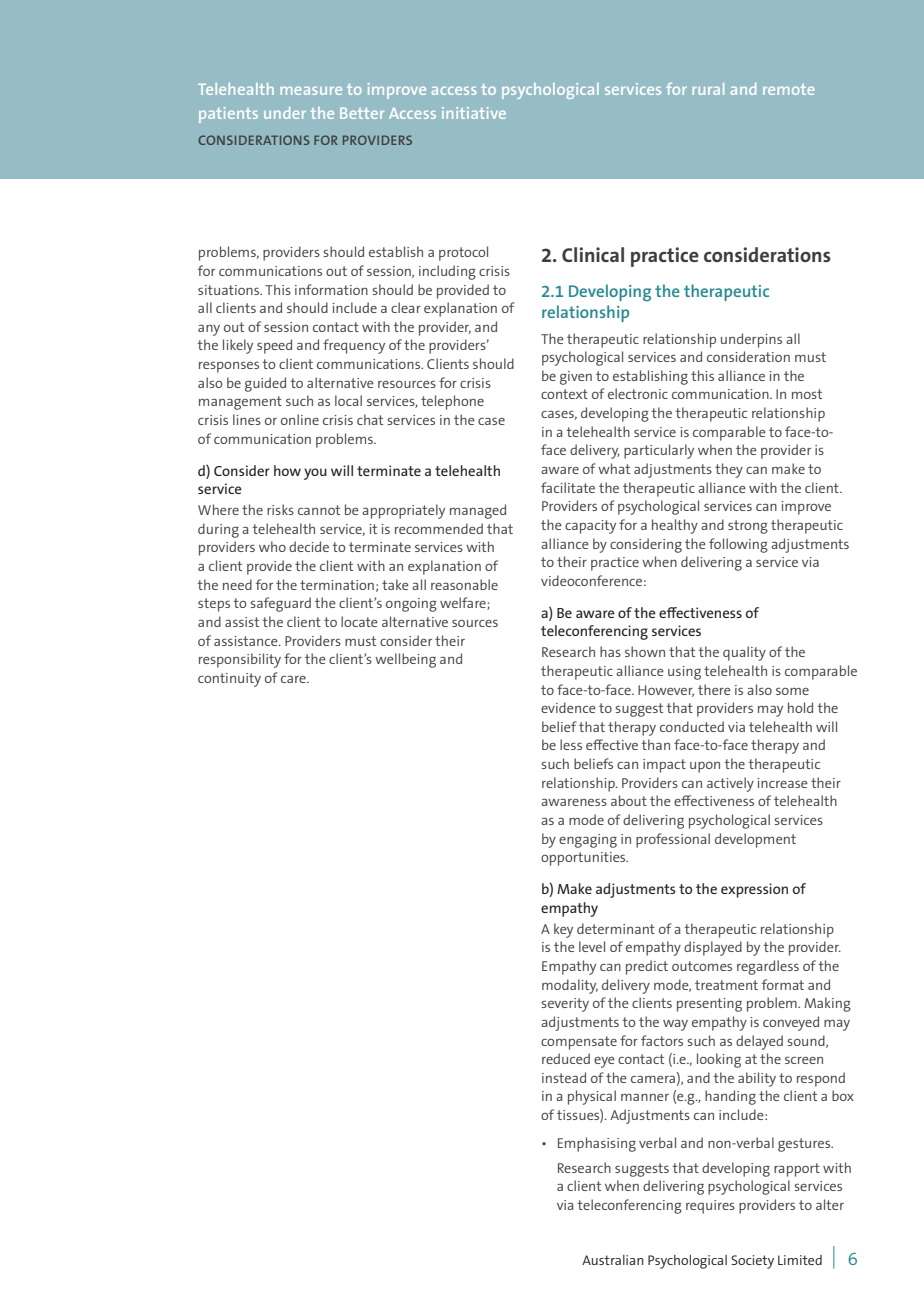  What do you see at coordinates (265, 384) in the page?
I see `guided` at bounding box center [265, 384].
